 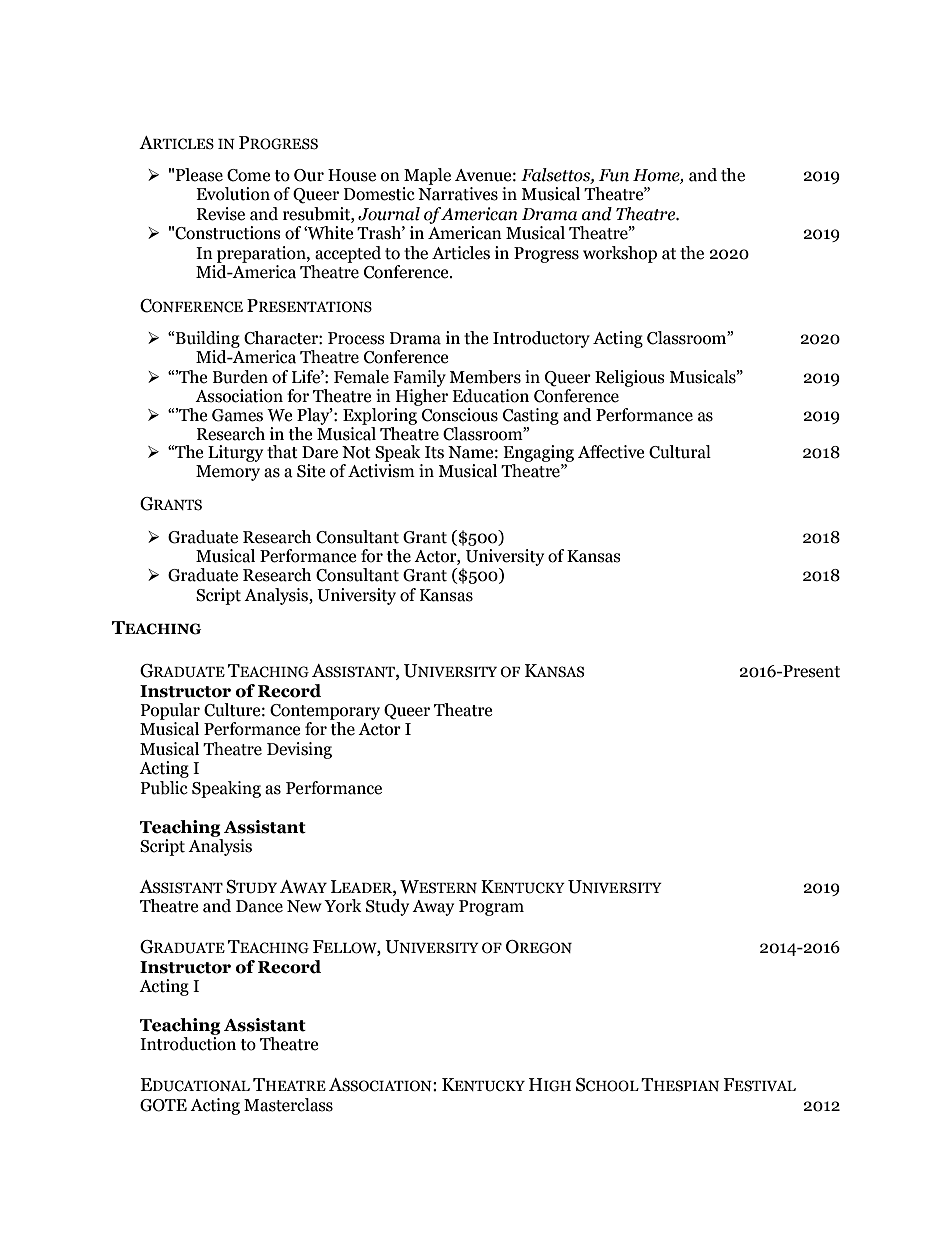 I want to click on Affective, so click(x=611, y=452).
